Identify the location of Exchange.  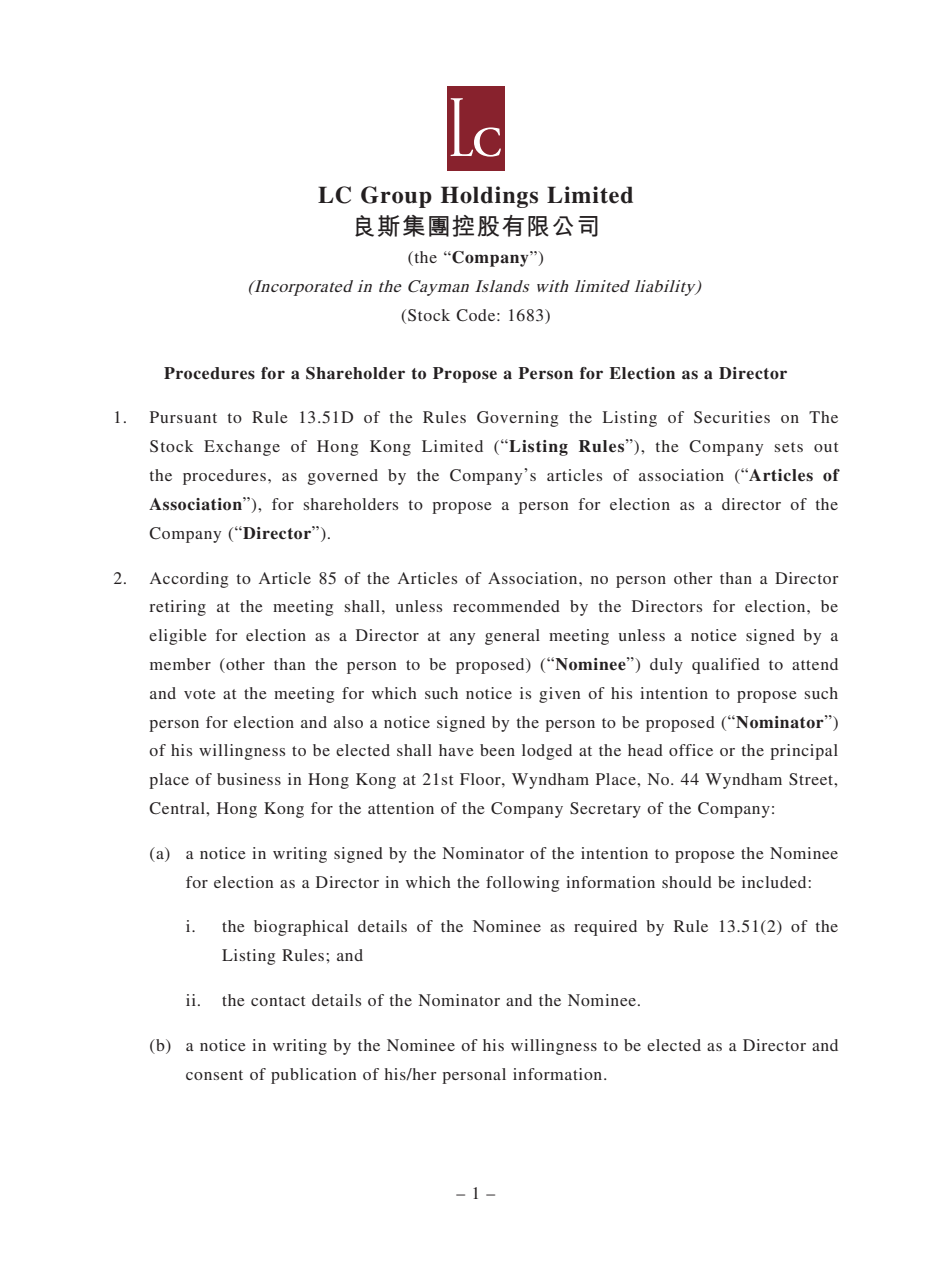
(242, 448).
